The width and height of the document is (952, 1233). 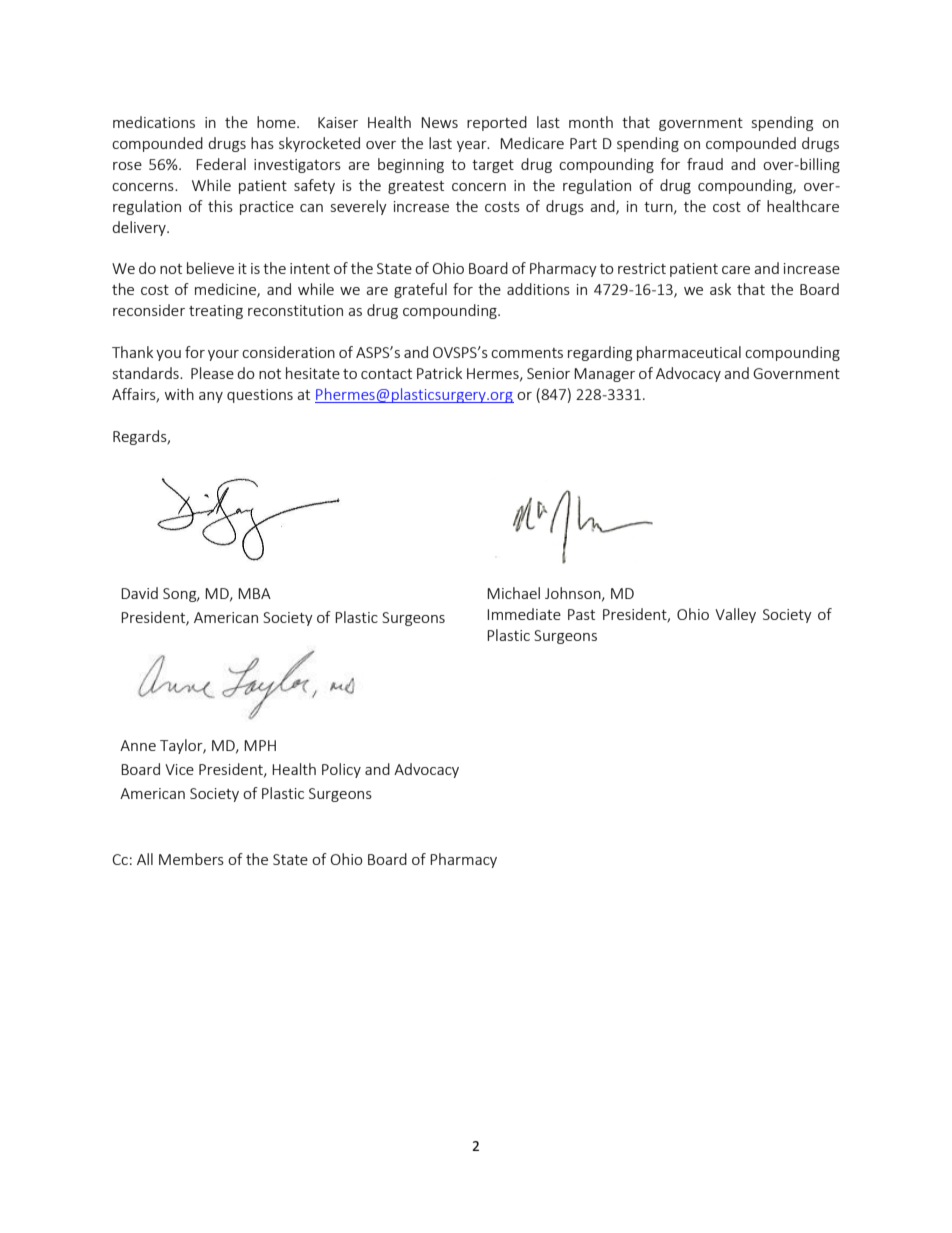 I want to click on Manager, so click(x=604, y=375).
